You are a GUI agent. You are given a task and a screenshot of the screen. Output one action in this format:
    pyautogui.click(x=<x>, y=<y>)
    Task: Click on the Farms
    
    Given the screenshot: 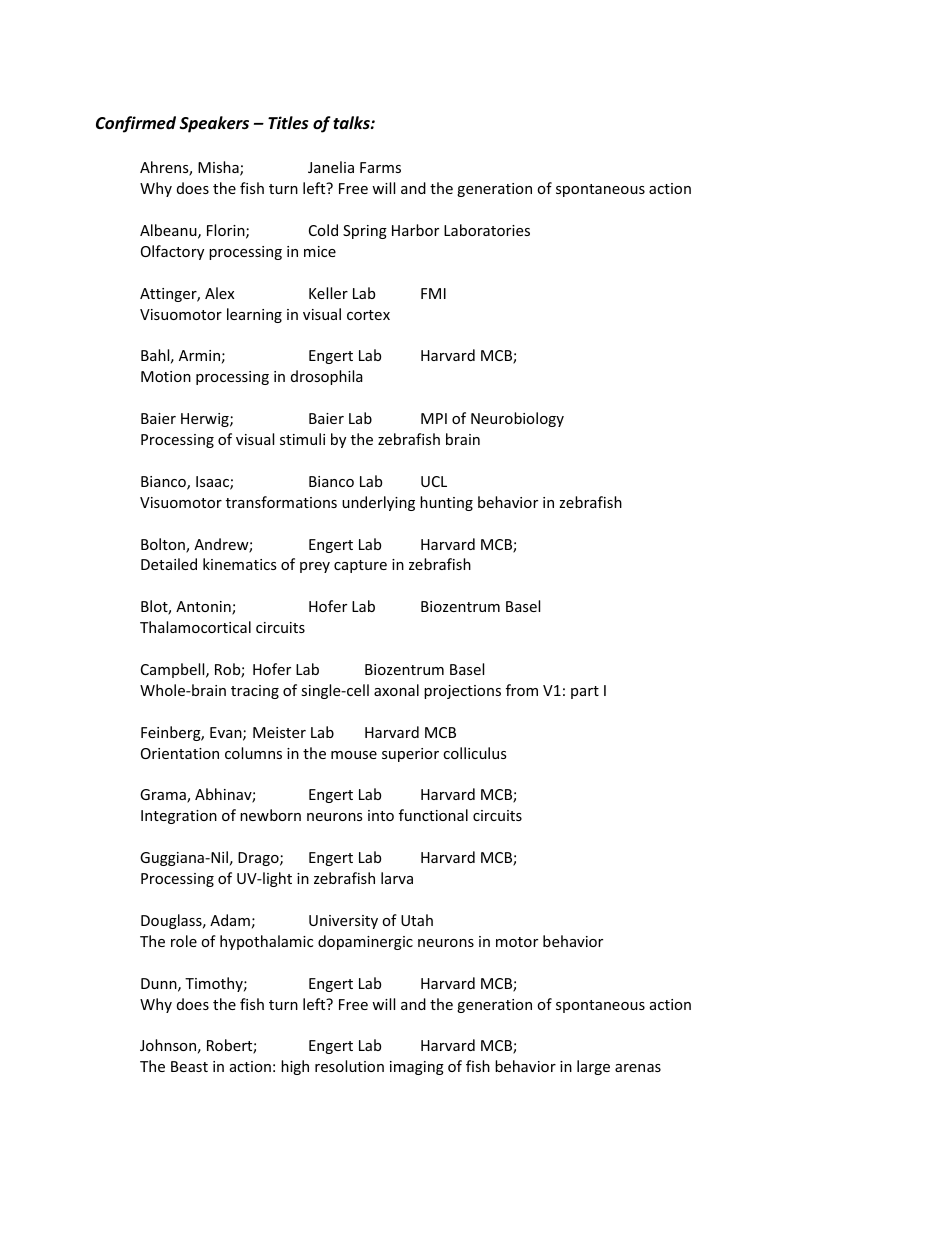 What is the action you would take?
    pyautogui.click(x=380, y=167)
